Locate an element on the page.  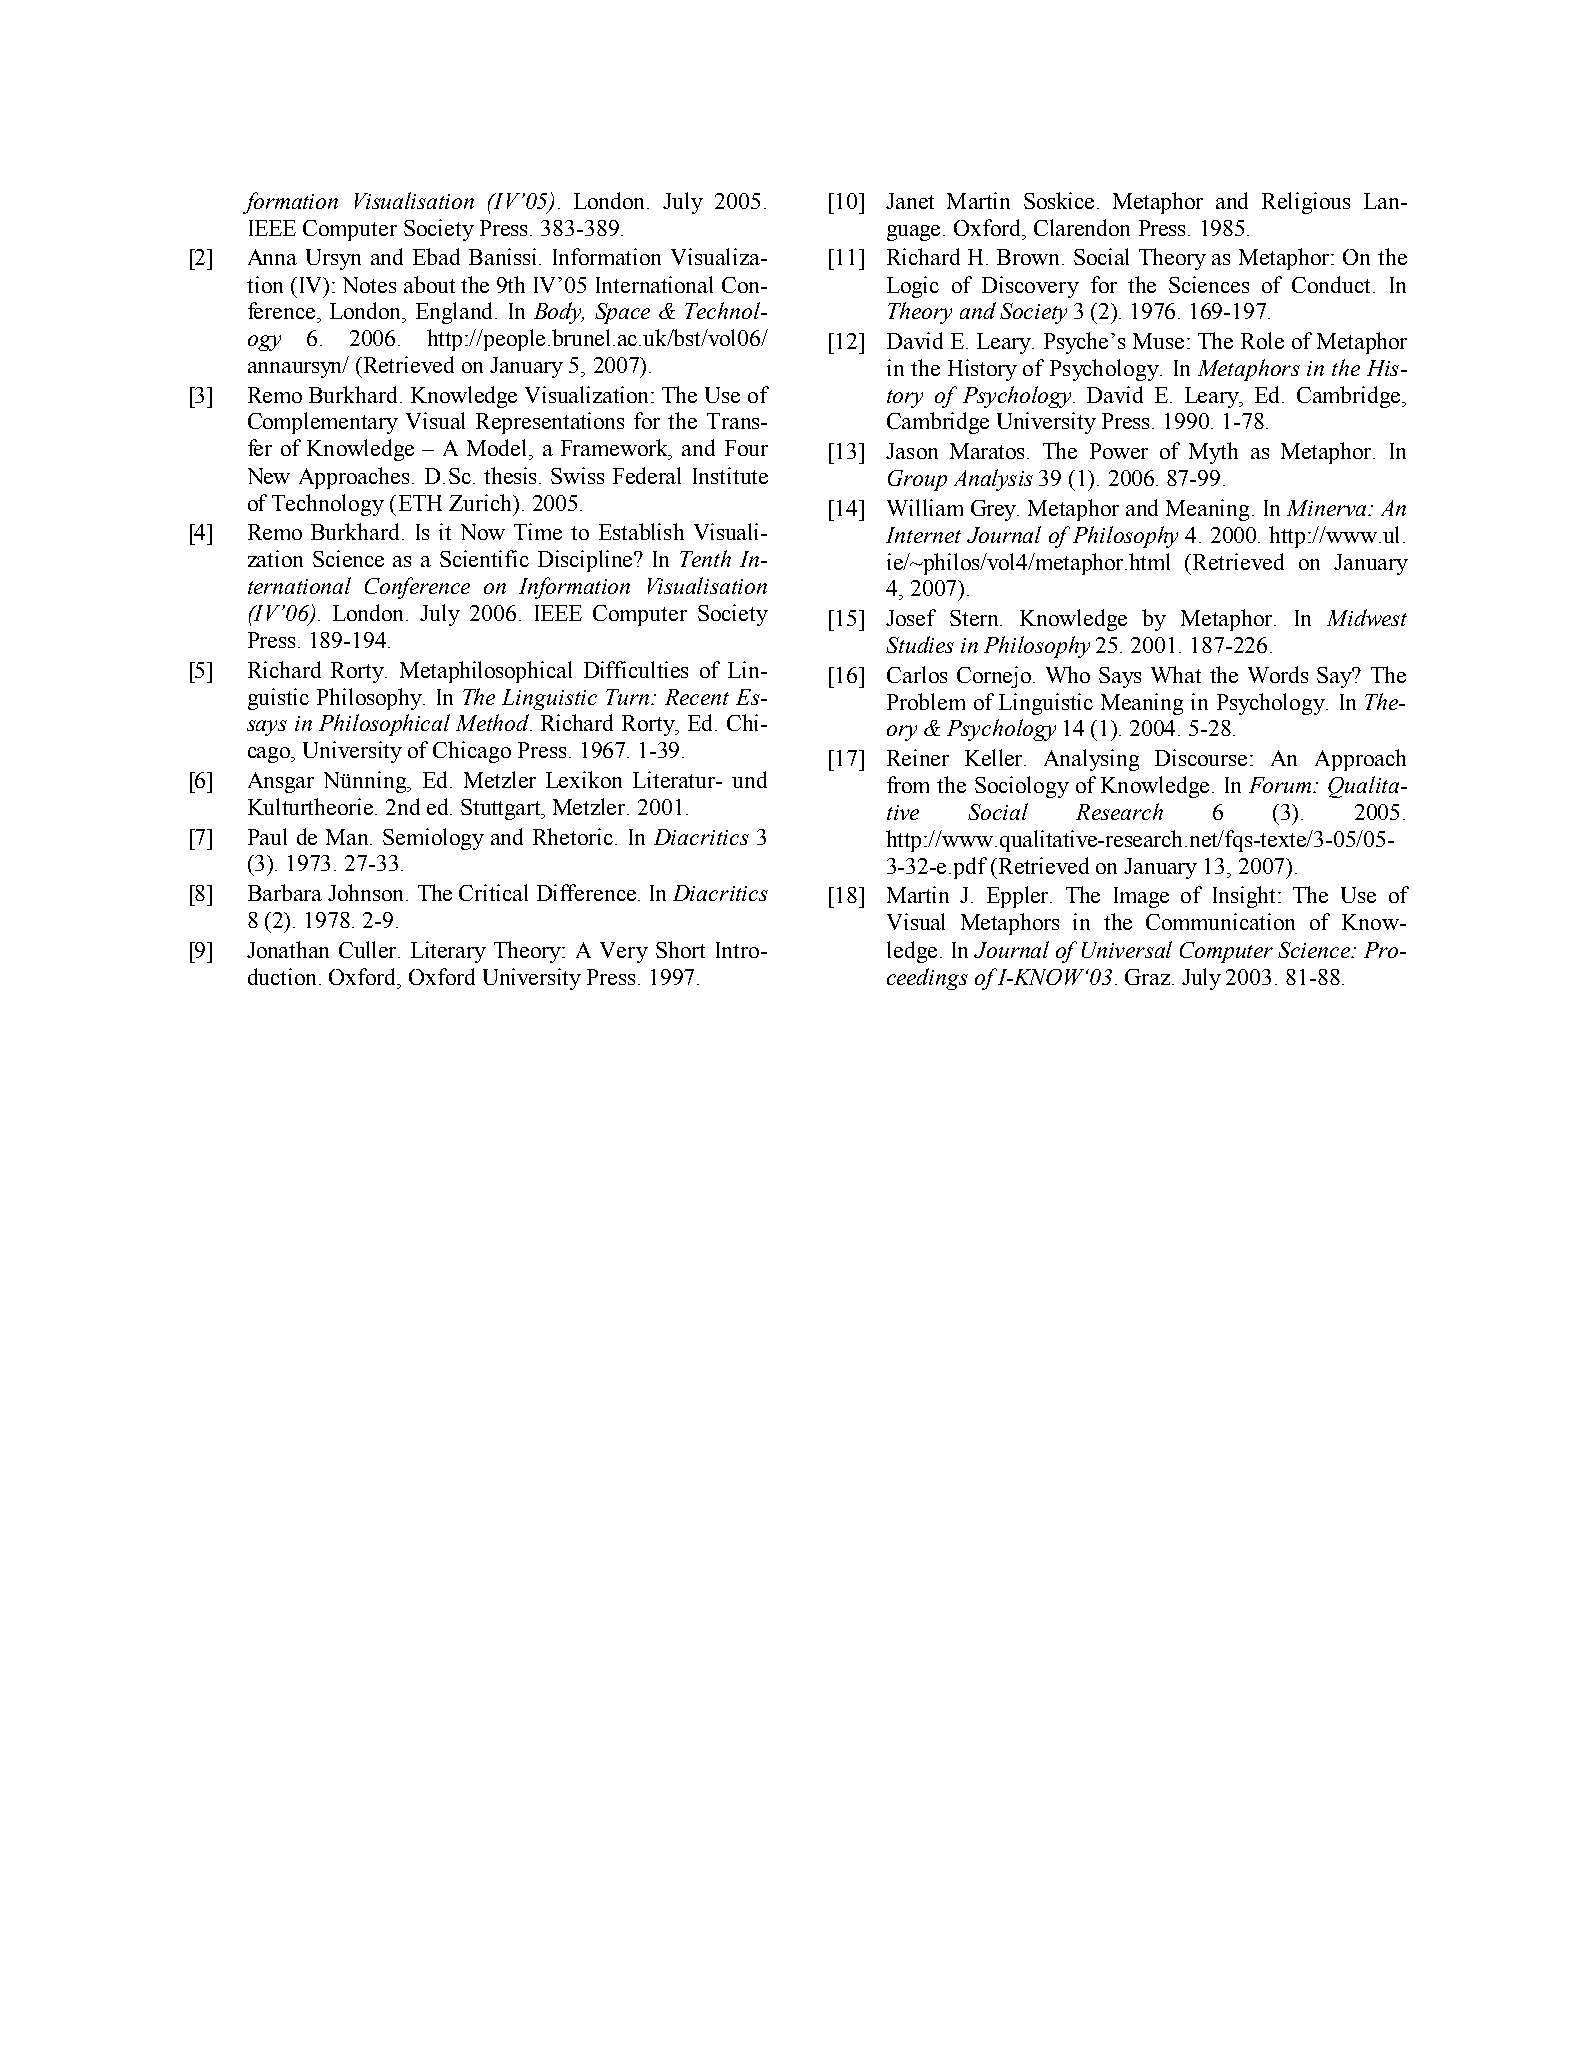
Scientific is located at coordinates (484, 558).
